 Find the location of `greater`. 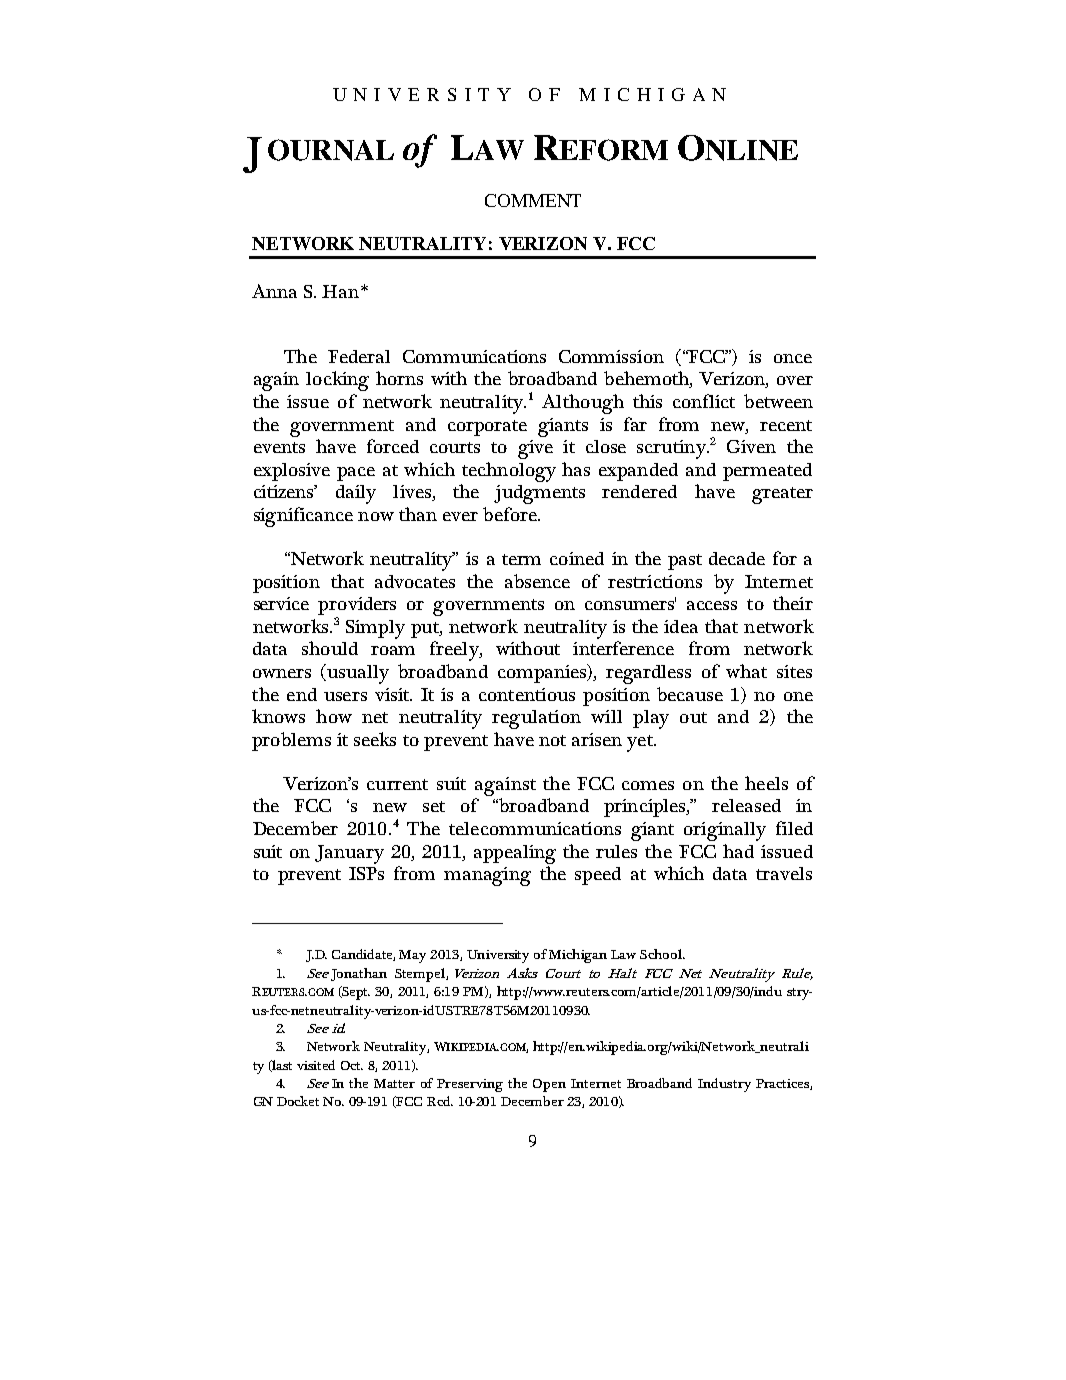

greater is located at coordinates (782, 495).
